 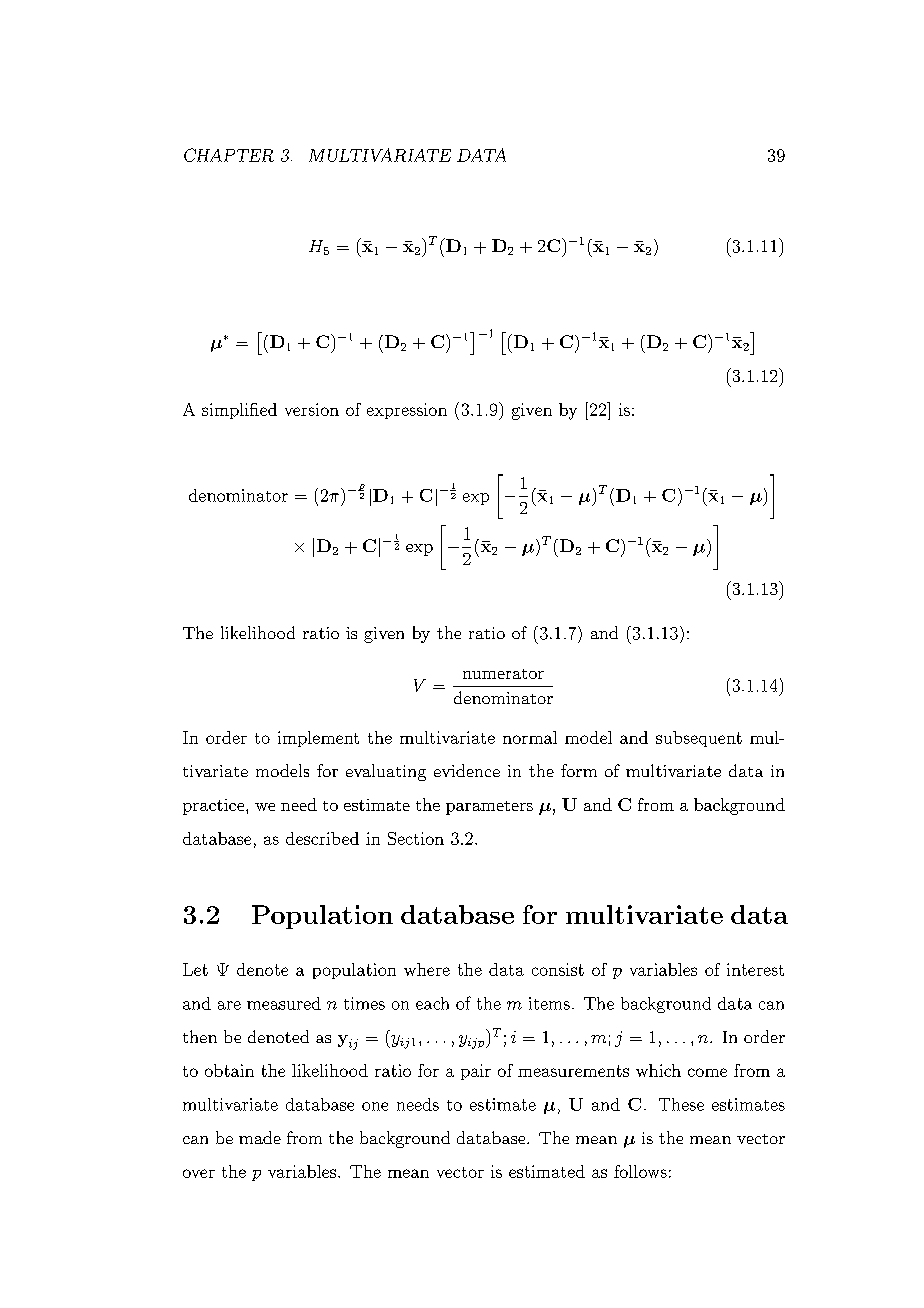 I want to click on implement, so click(x=318, y=739).
